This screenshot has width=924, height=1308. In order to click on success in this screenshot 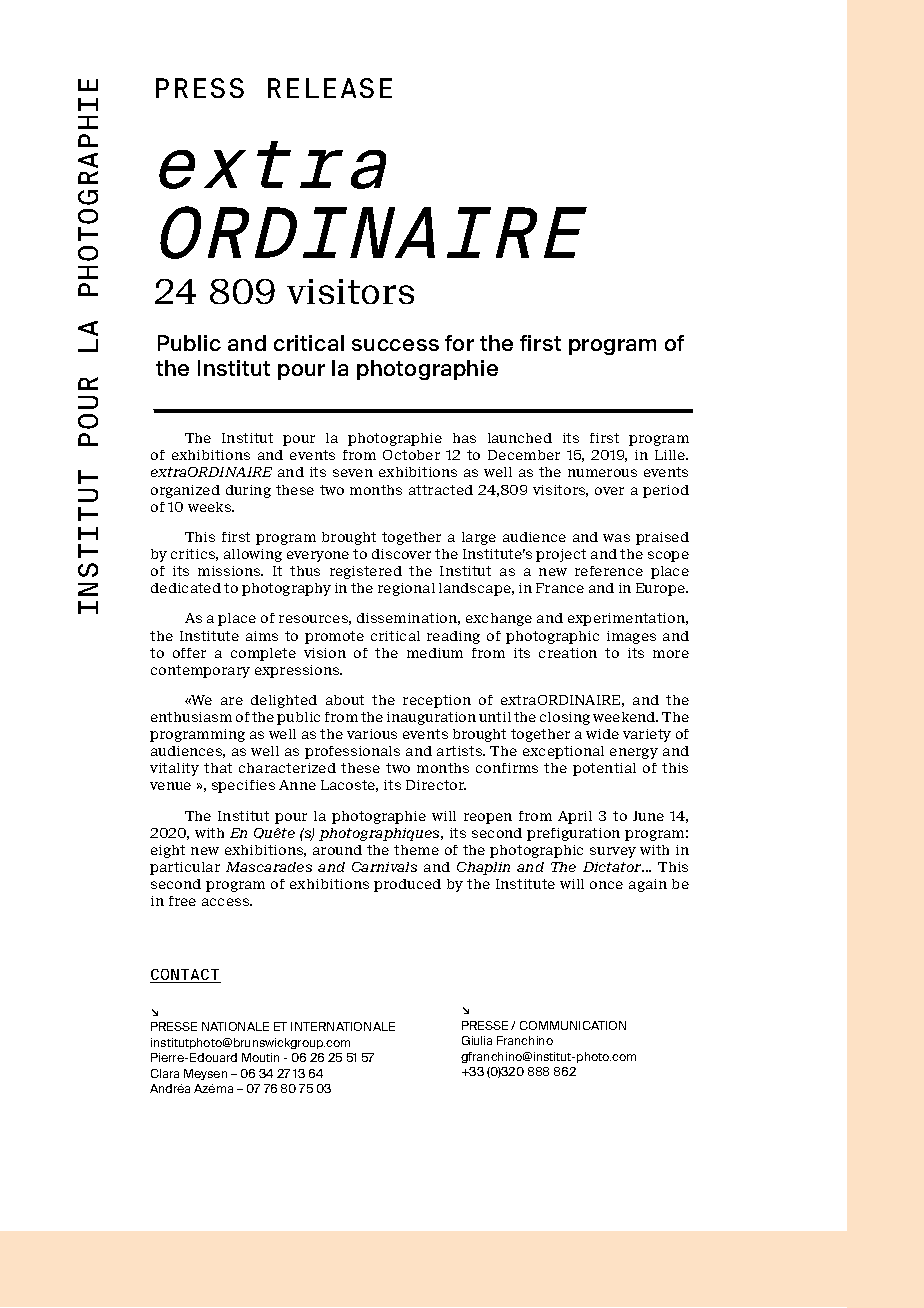, I will do `click(395, 345)`.
